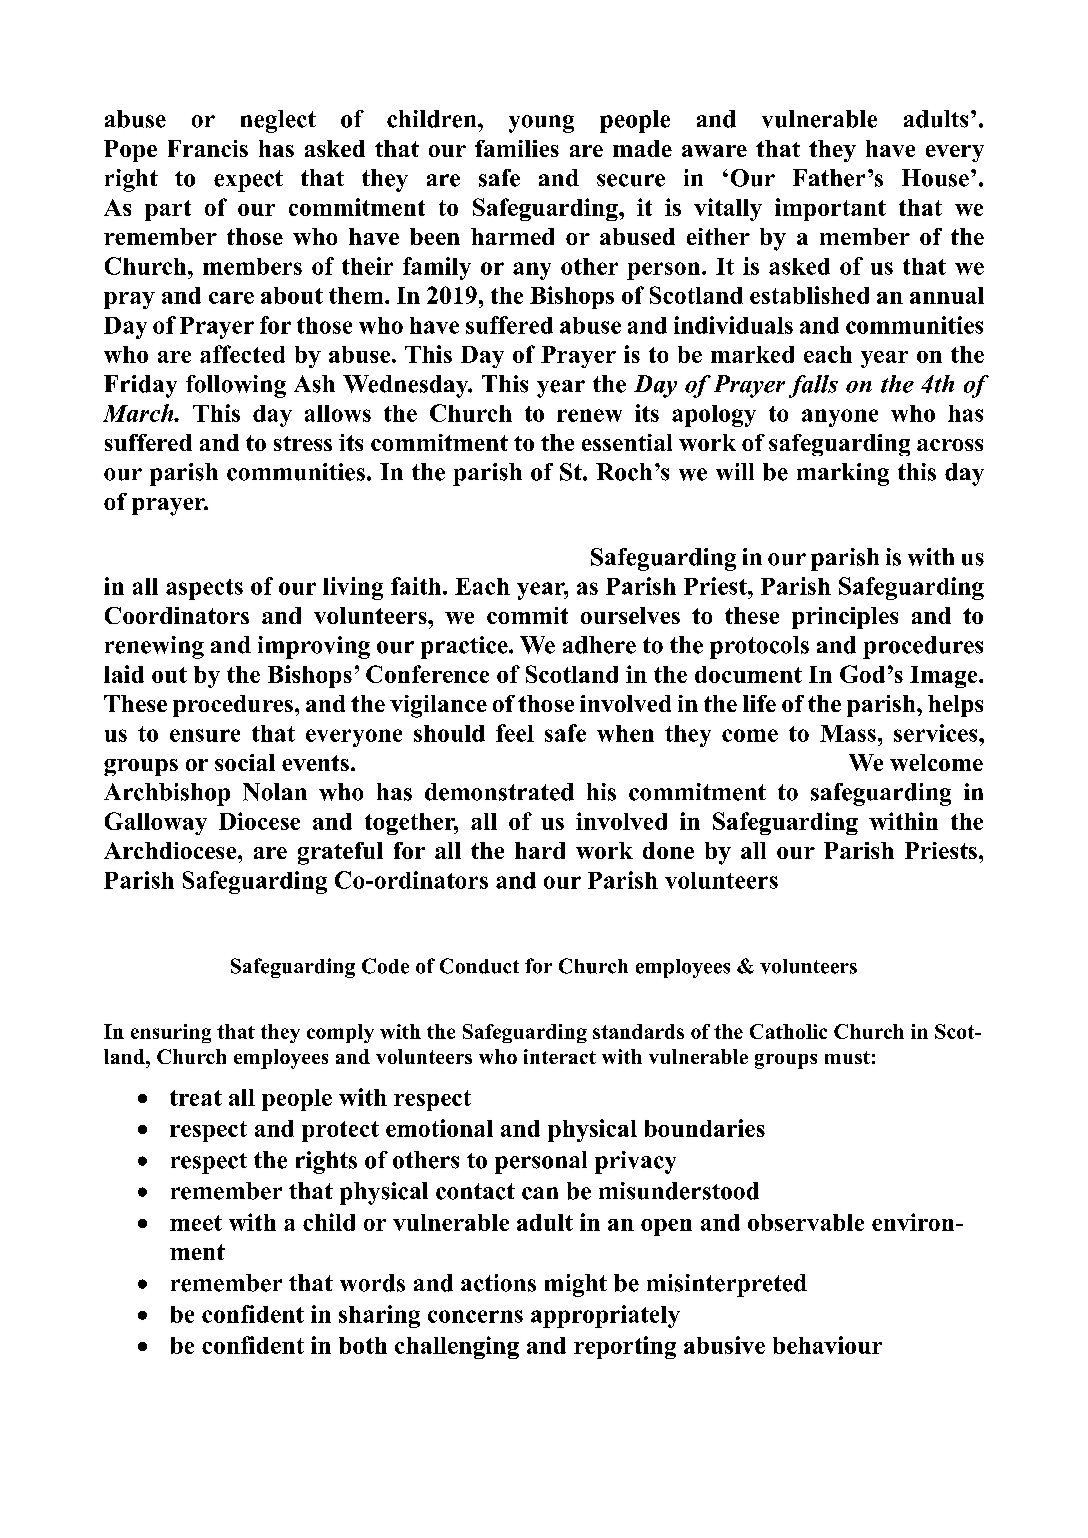 Image resolution: width=1088 pixels, height=1538 pixels. What do you see at coordinates (205, 735) in the screenshot?
I see `ensure` at bounding box center [205, 735].
